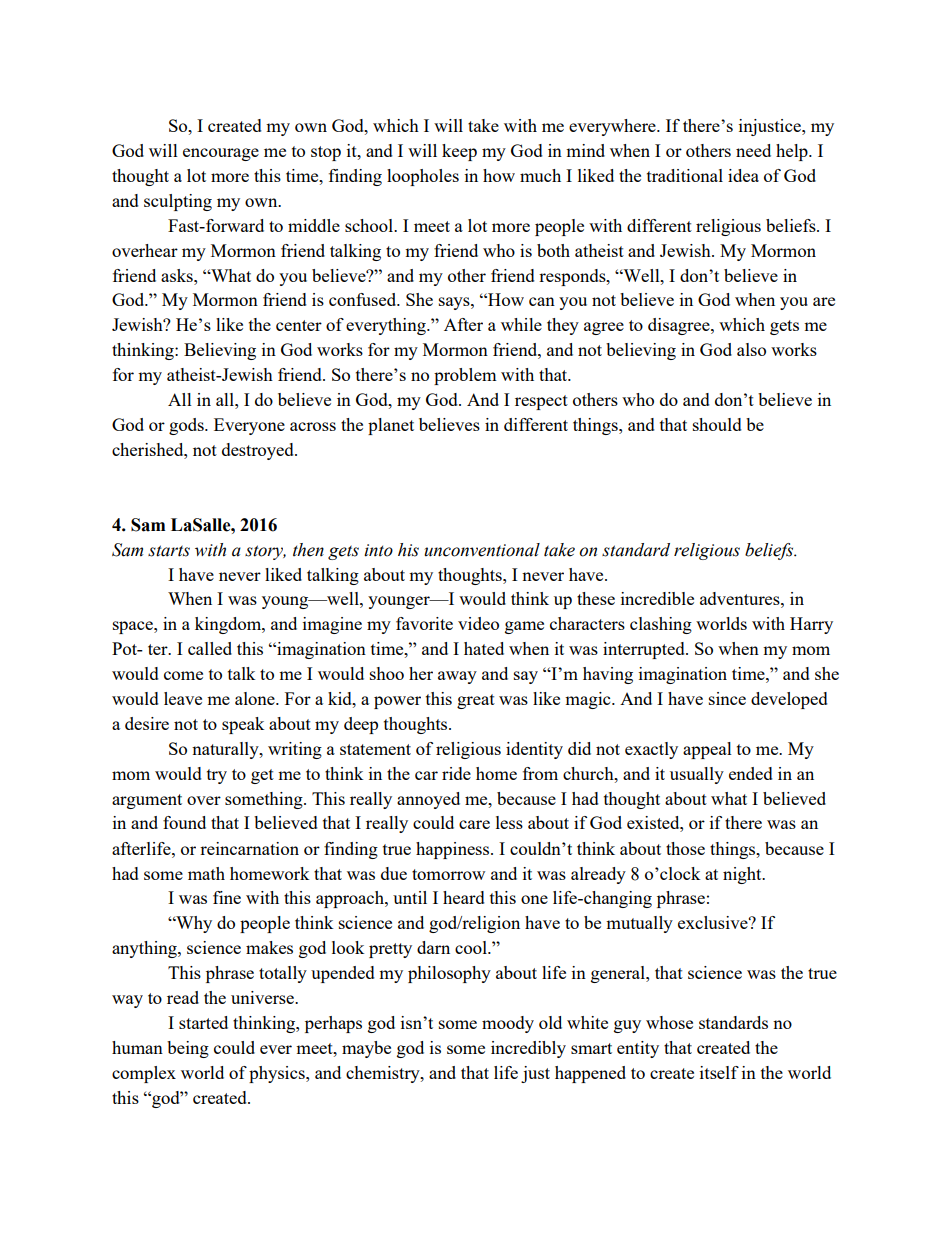 The width and height of the image is (952, 1233). What do you see at coordinates (188, 1049) in the image?
I see `being` at bounding box center [188, 1049].
